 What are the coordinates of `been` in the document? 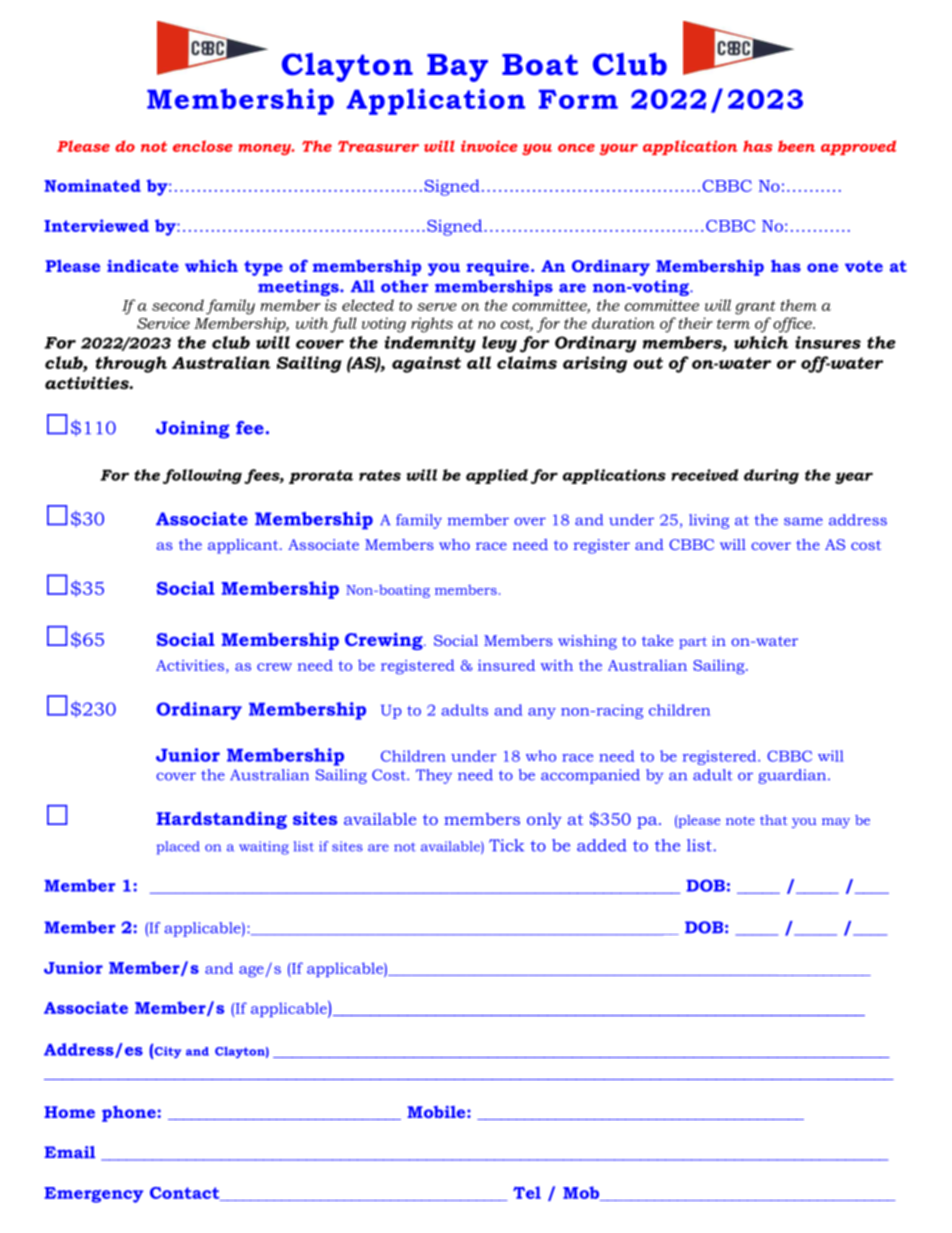 It's located at (796, 146).
